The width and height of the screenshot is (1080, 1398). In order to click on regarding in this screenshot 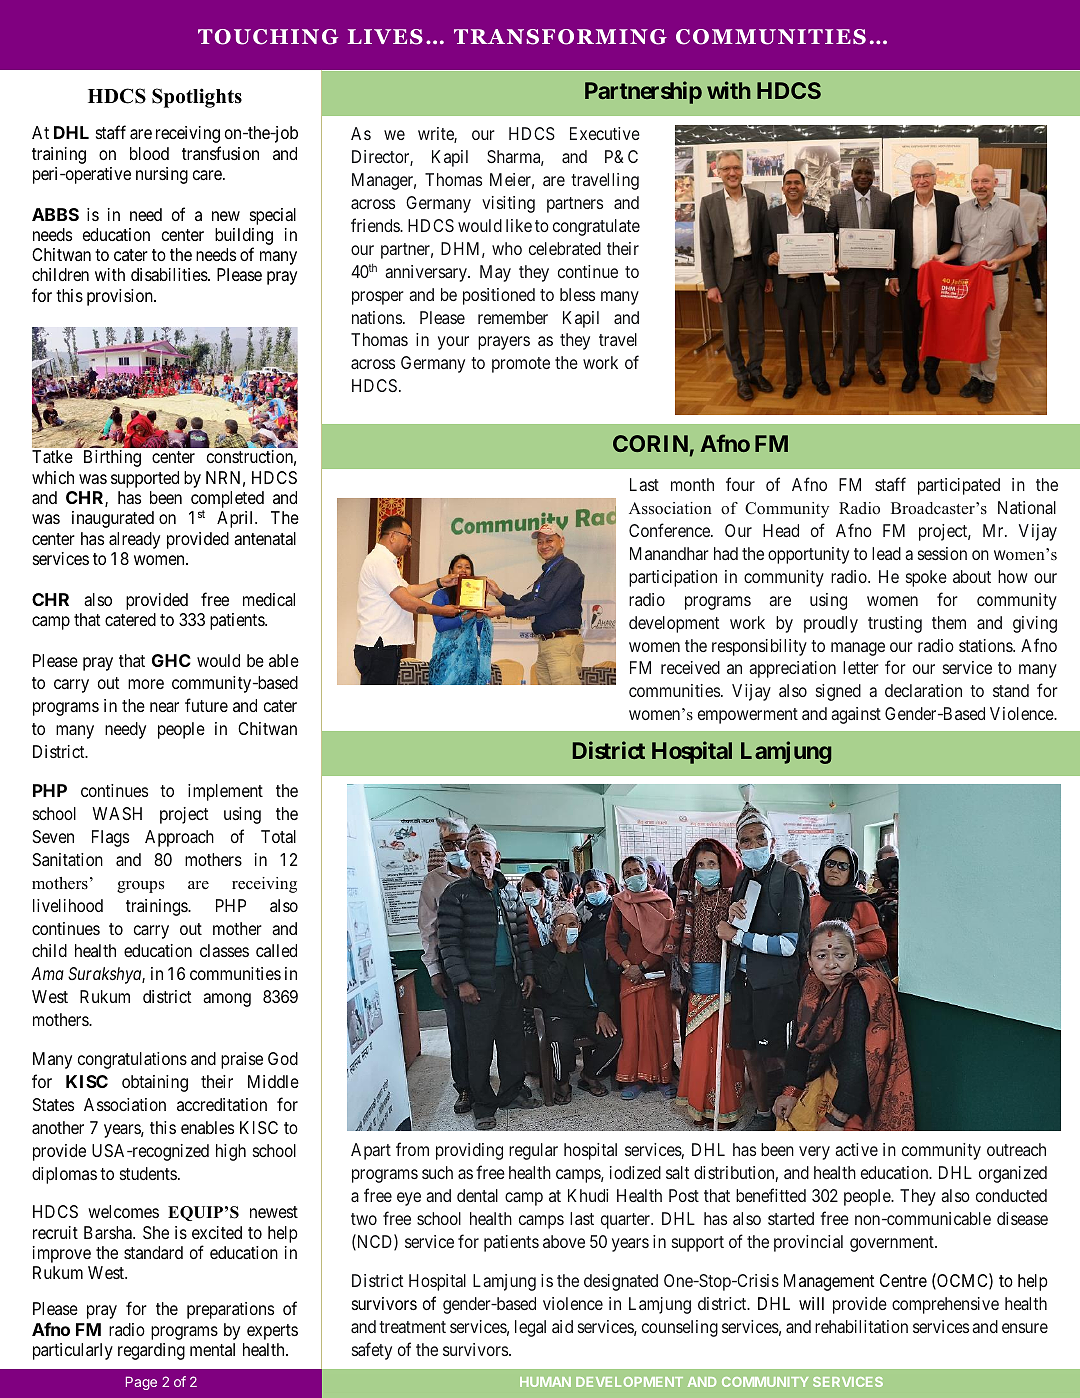, I will do `click(151, 1351)`.
